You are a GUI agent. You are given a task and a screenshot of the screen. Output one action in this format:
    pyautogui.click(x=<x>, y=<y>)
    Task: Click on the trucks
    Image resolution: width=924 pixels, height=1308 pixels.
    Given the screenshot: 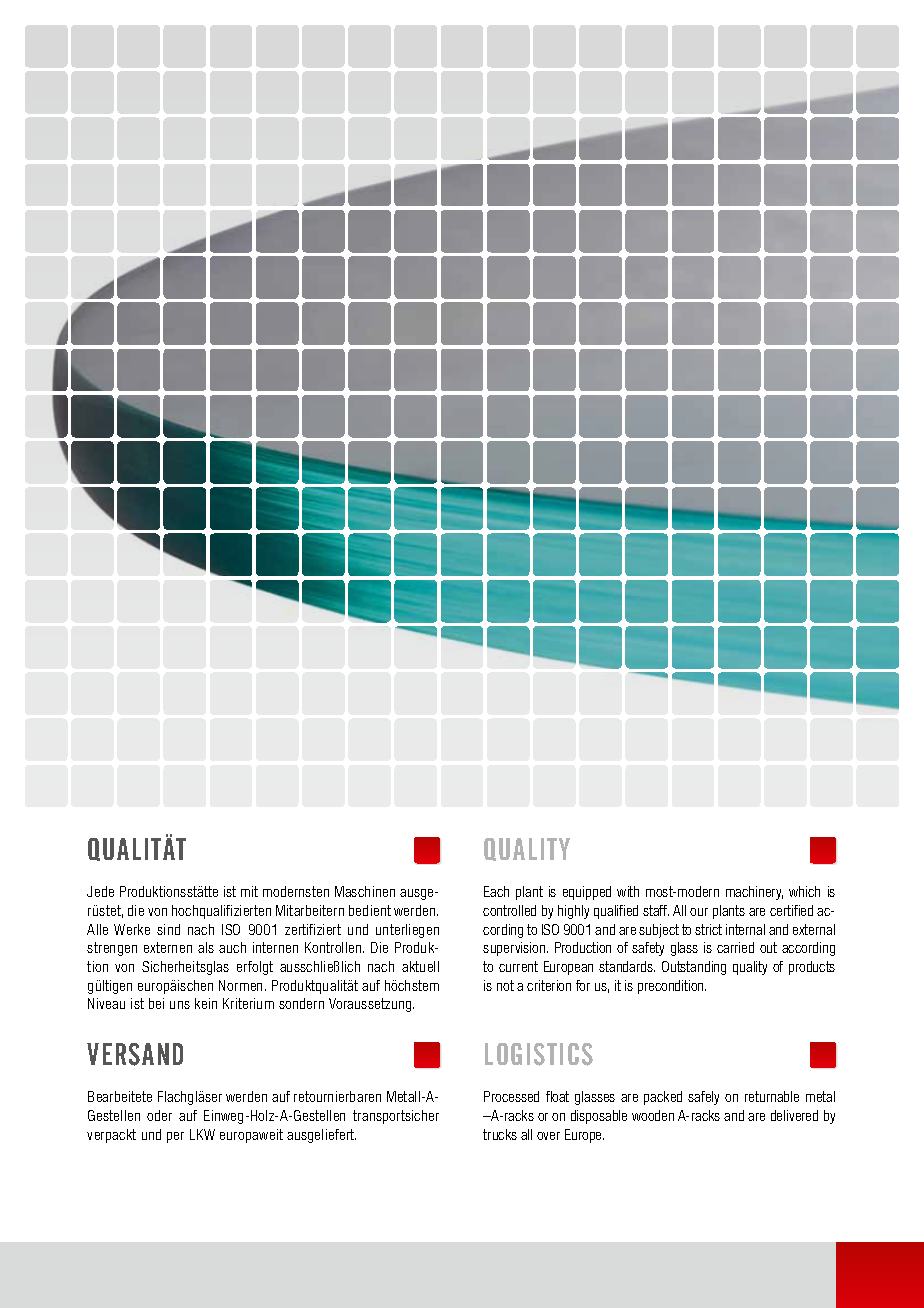 What is the action you would take?
    pyautogui.click(x=500, y=1134)
